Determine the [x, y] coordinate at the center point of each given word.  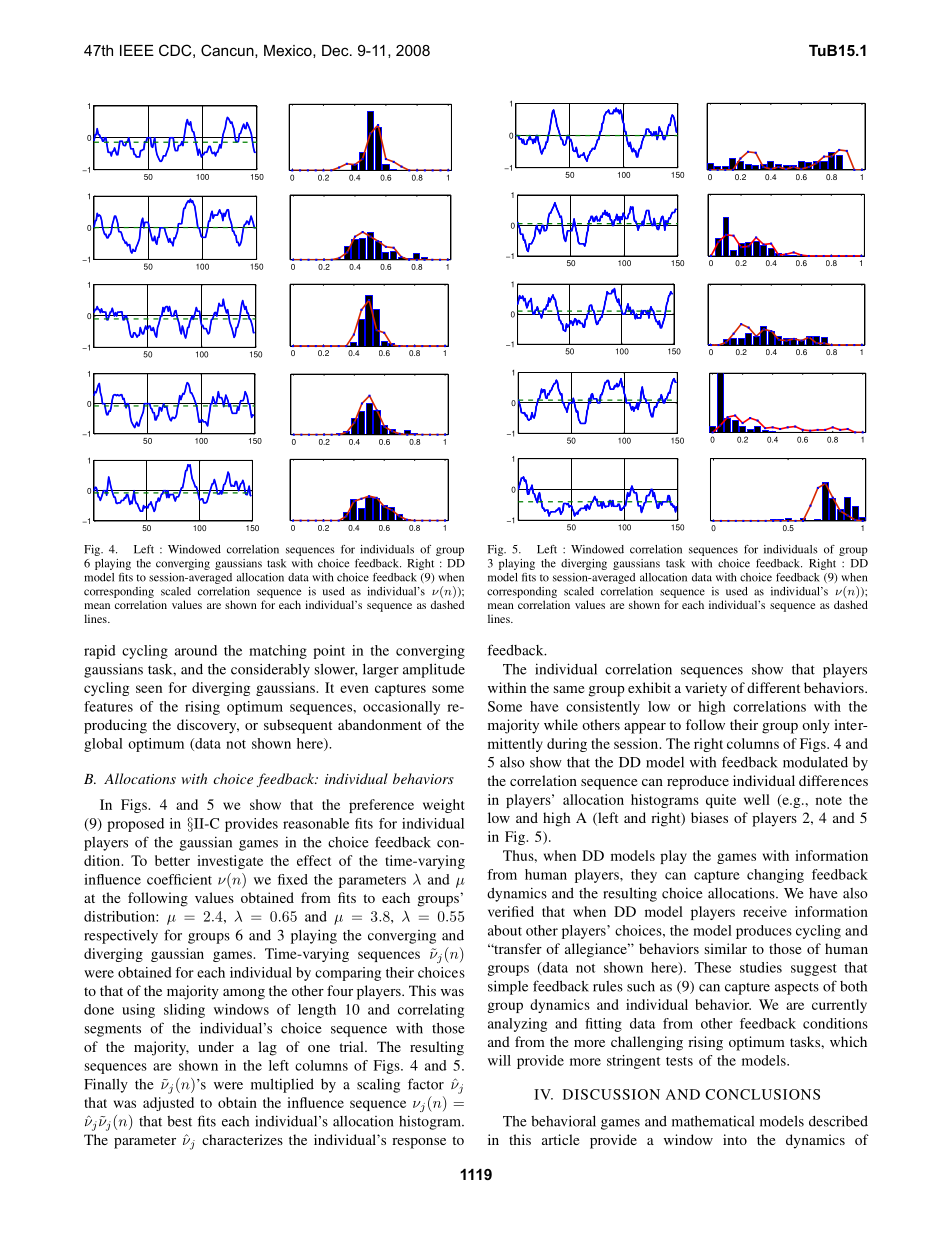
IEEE [137, 50]
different [773, 687]
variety [706, 689]
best [179, 1121]
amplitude [434, 670]
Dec [336, 50]
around [196, 650]
